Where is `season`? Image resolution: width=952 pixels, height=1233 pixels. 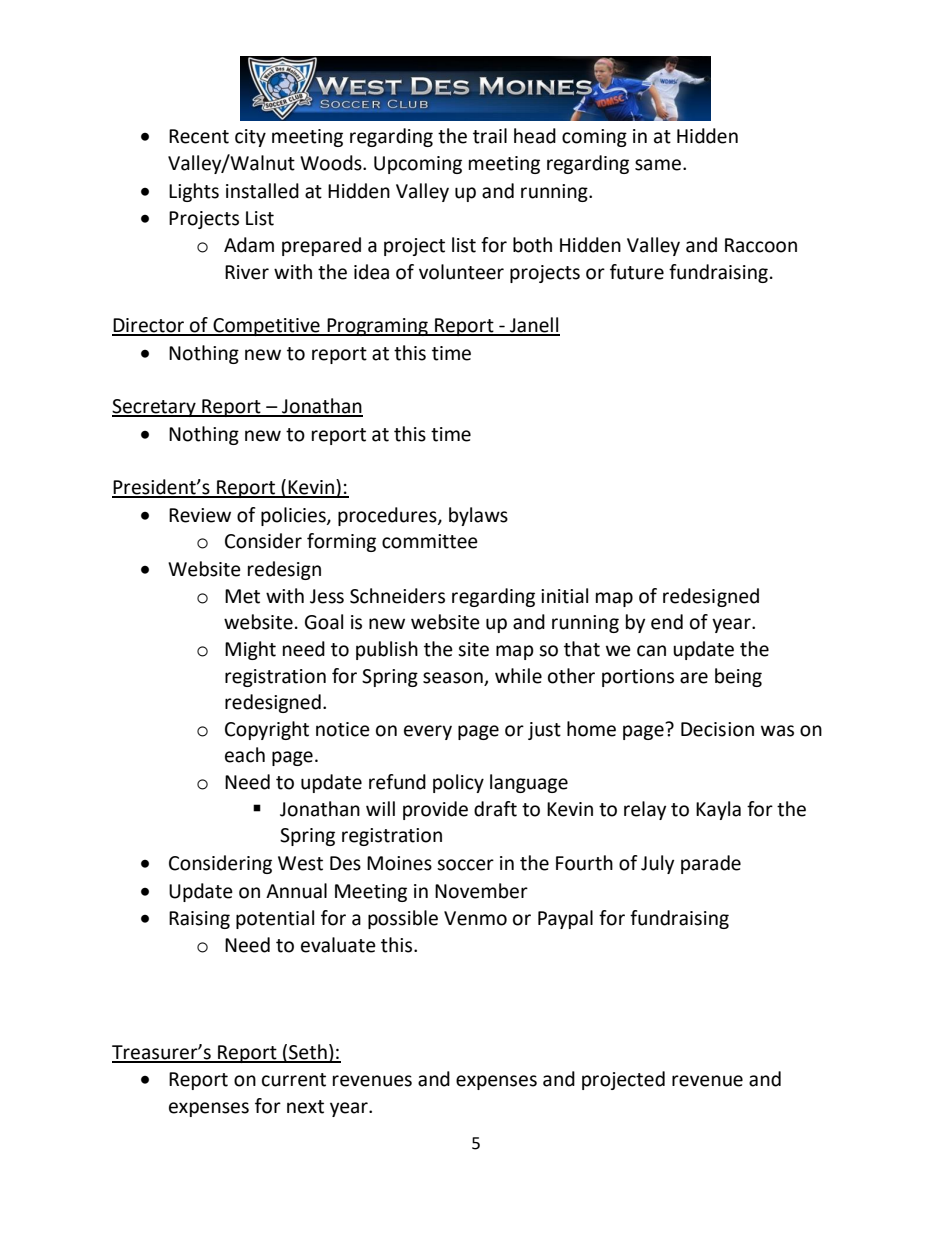
season is located at coordinates (453, 678).
